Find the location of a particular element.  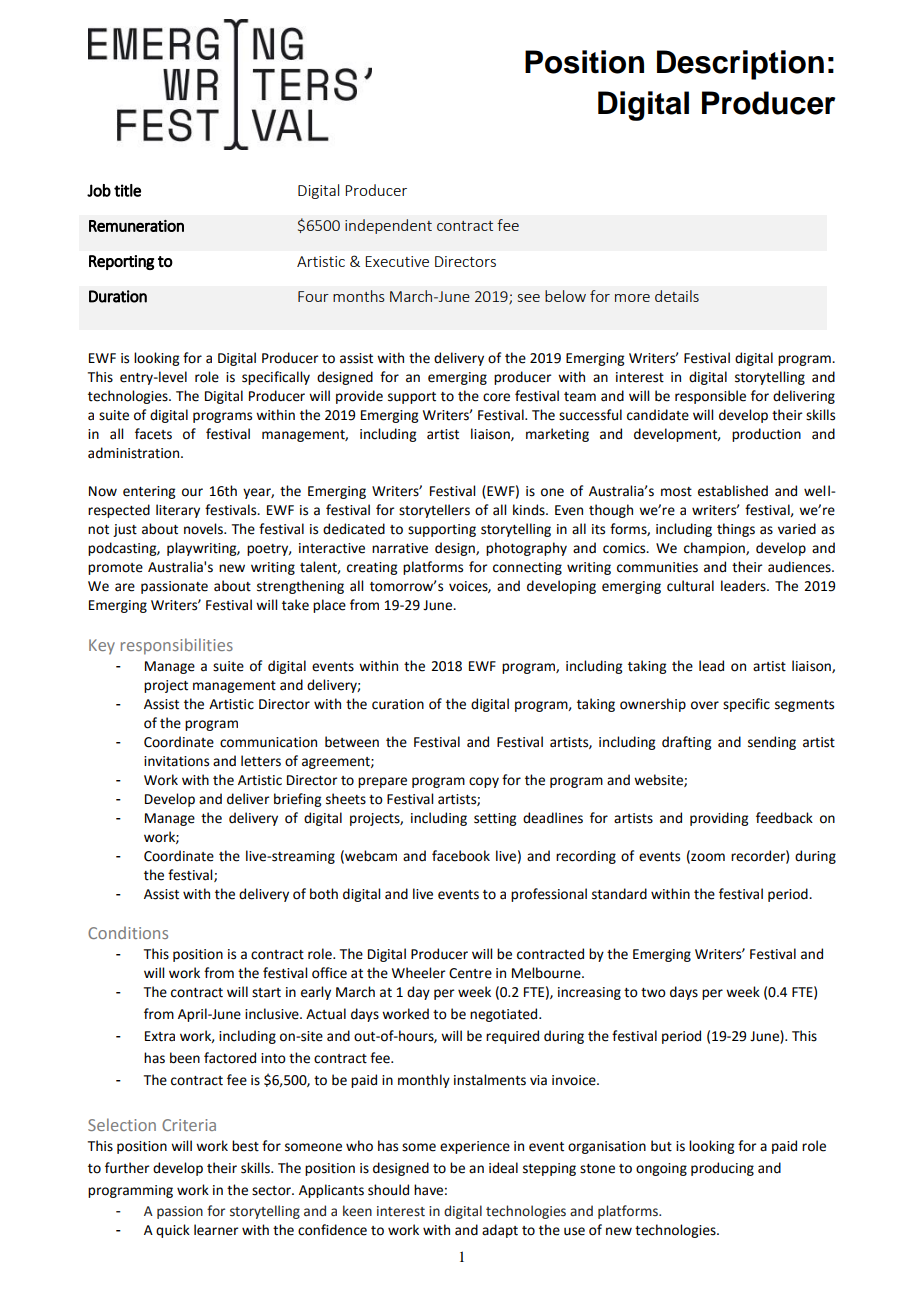

Centre is located at coordinates (470, 973).
